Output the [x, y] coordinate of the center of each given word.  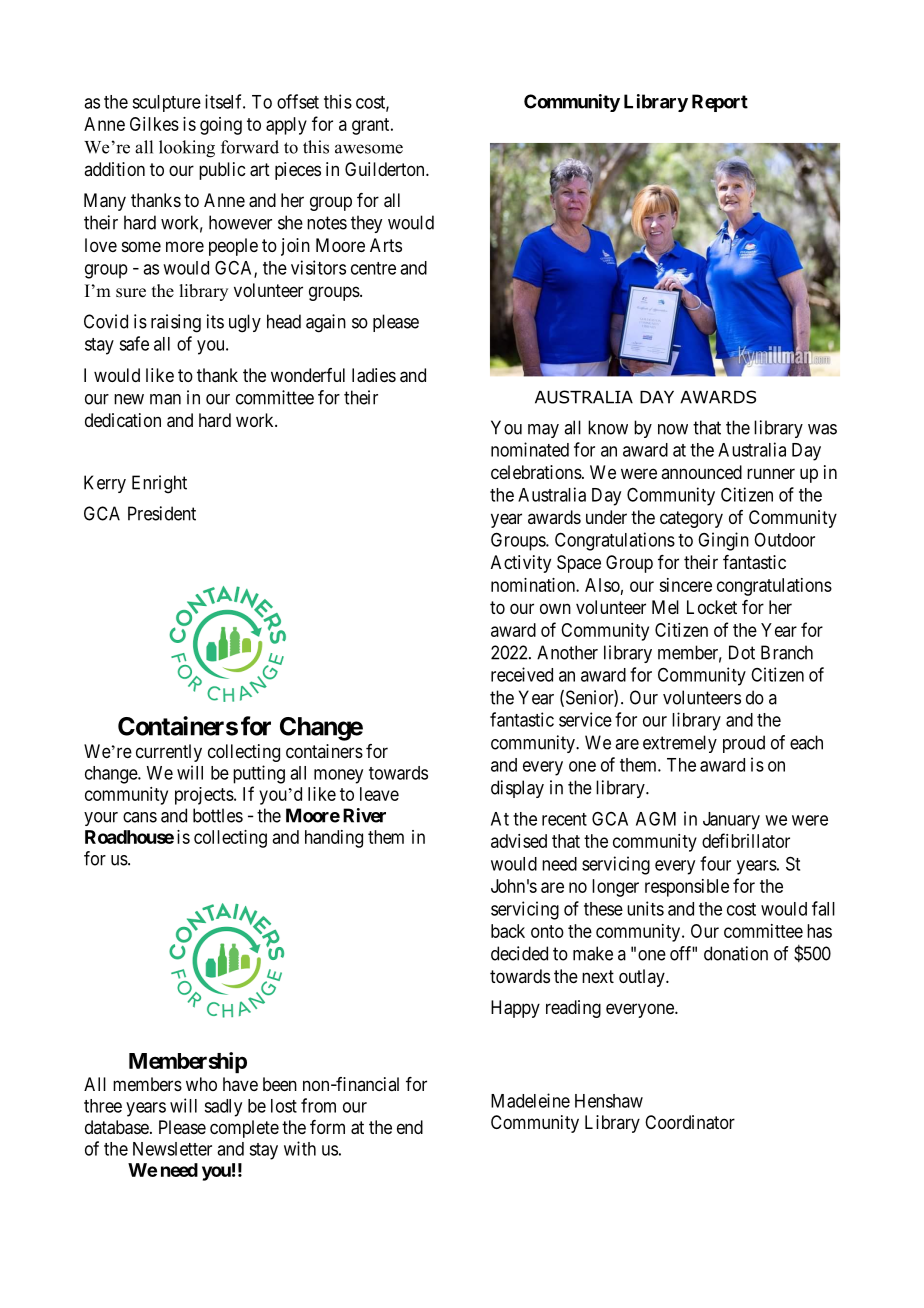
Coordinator [690, 1122]
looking [187, 149]
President [162, 513]
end [410, 1127]
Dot [742, 652]
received [522, 674]
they [366, 224]
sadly [223, 1108]
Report [720, 103]
